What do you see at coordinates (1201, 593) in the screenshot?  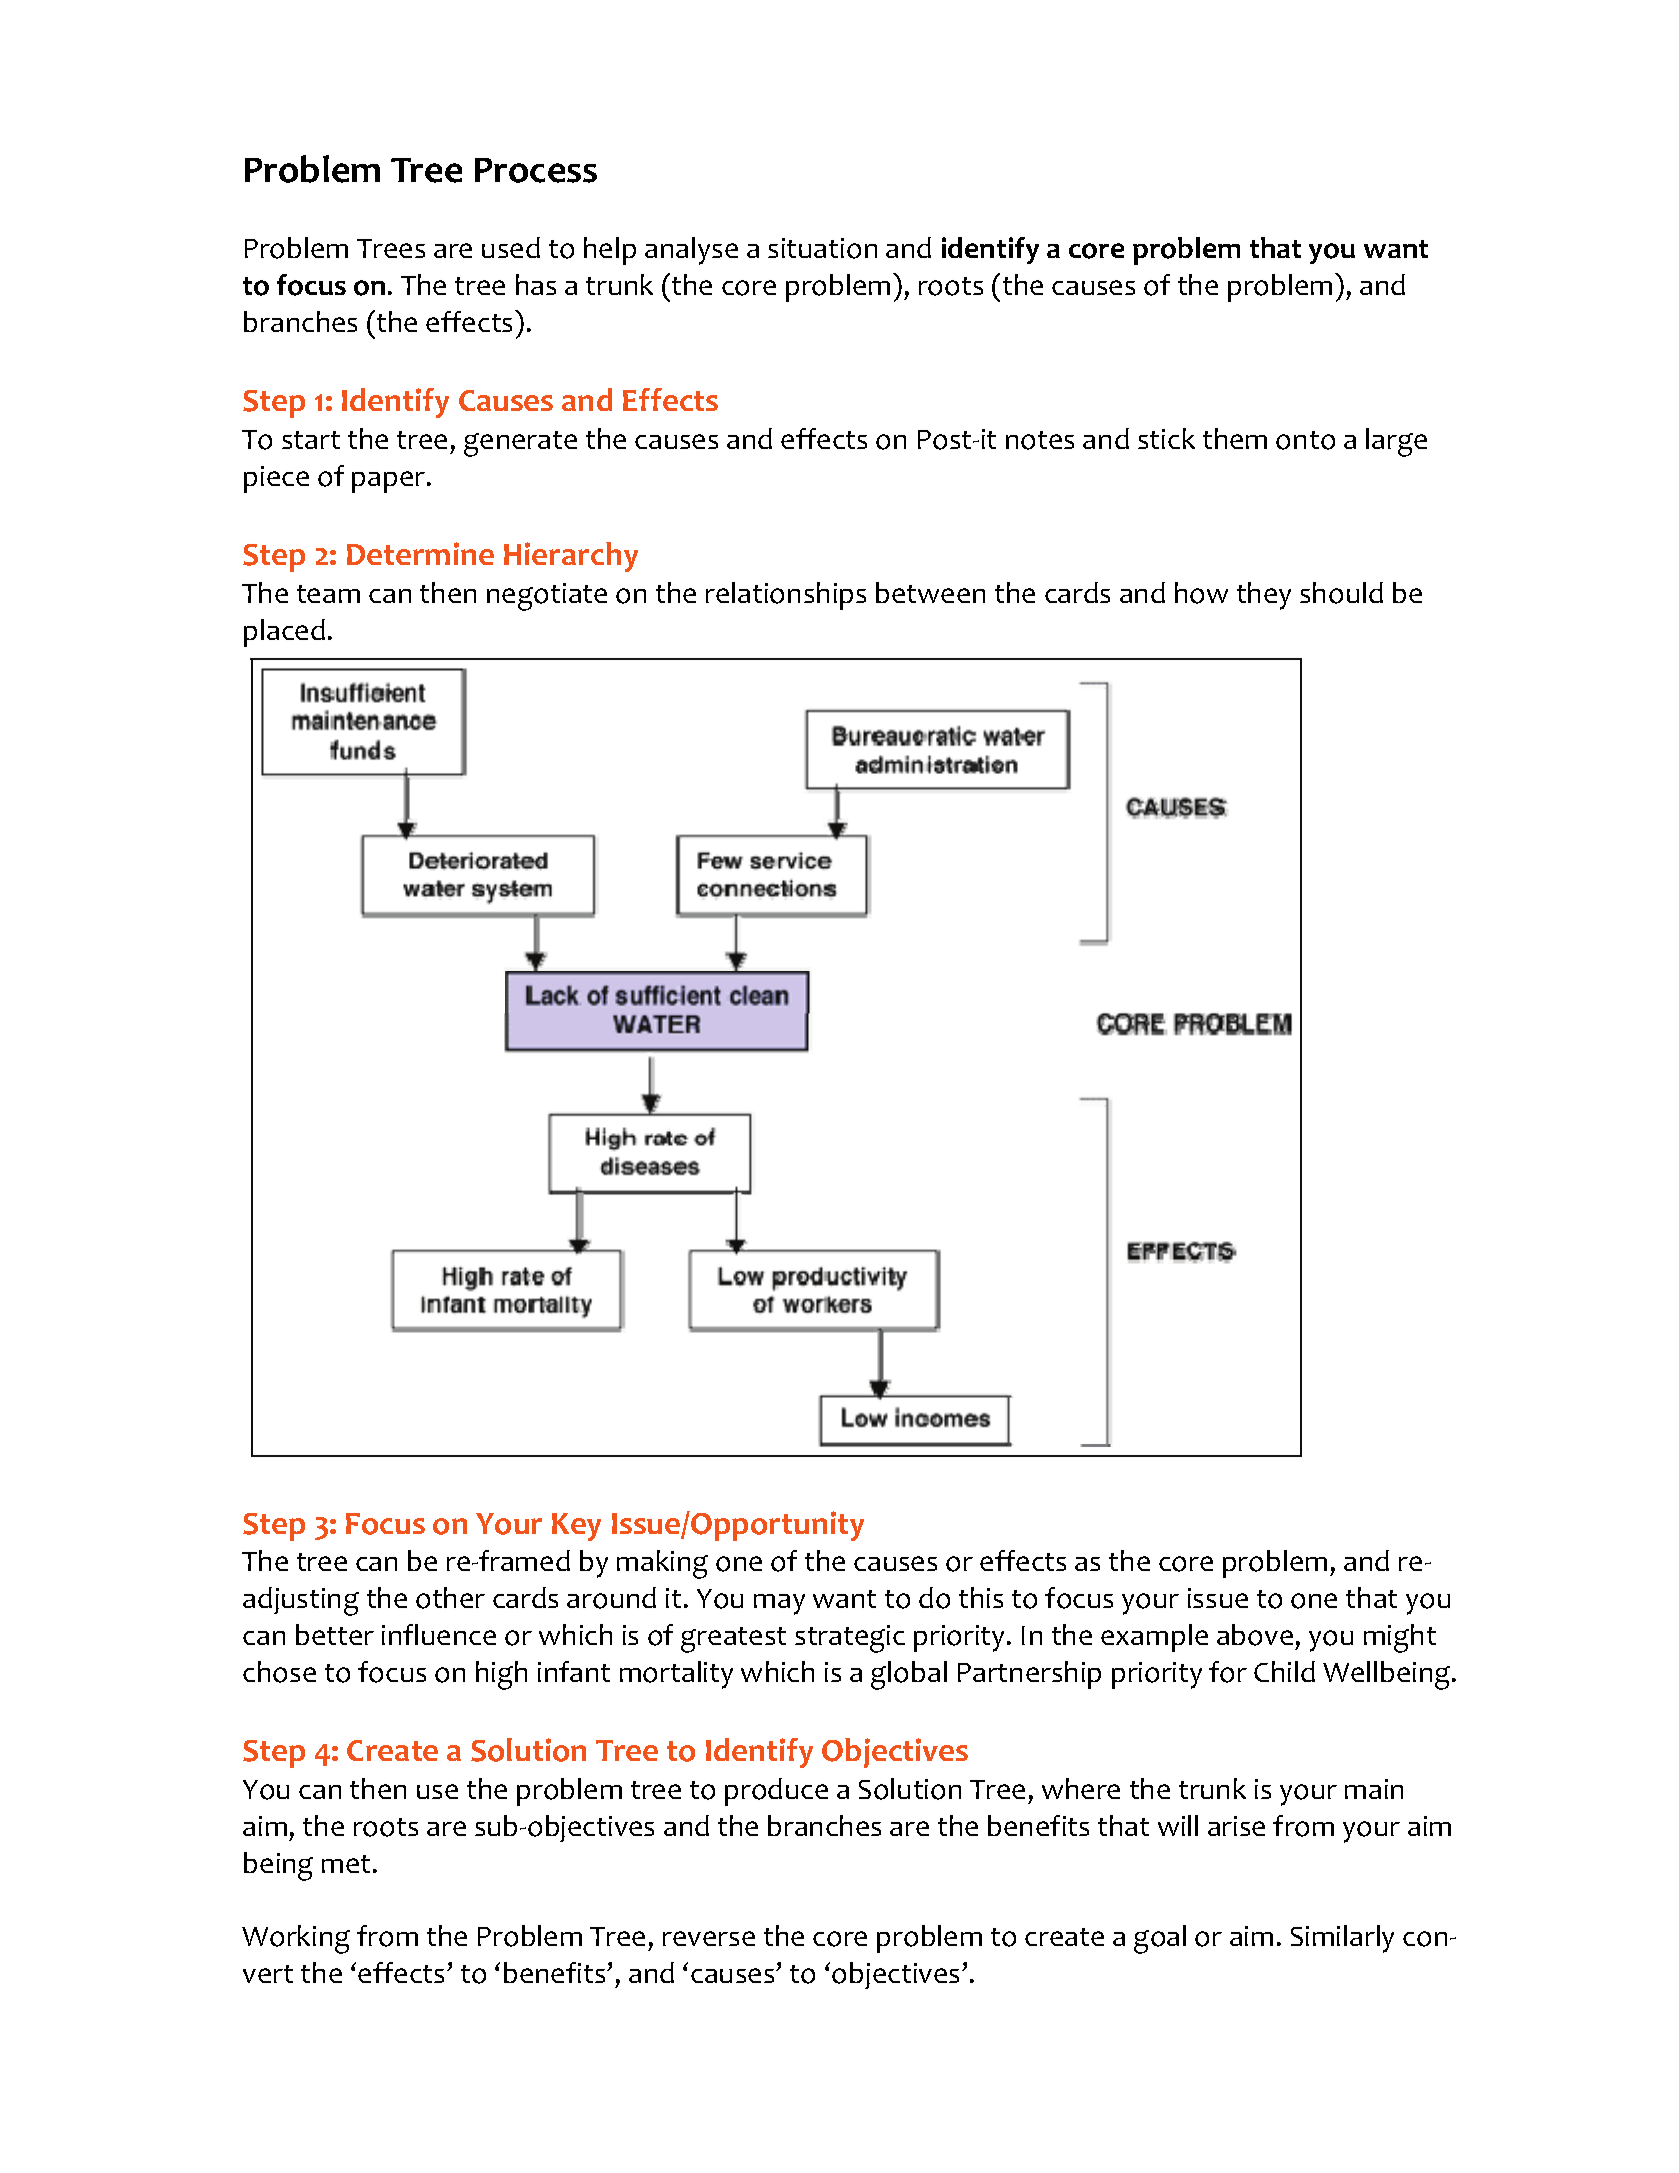 I see `how` at bounding box center [1201, 593].
